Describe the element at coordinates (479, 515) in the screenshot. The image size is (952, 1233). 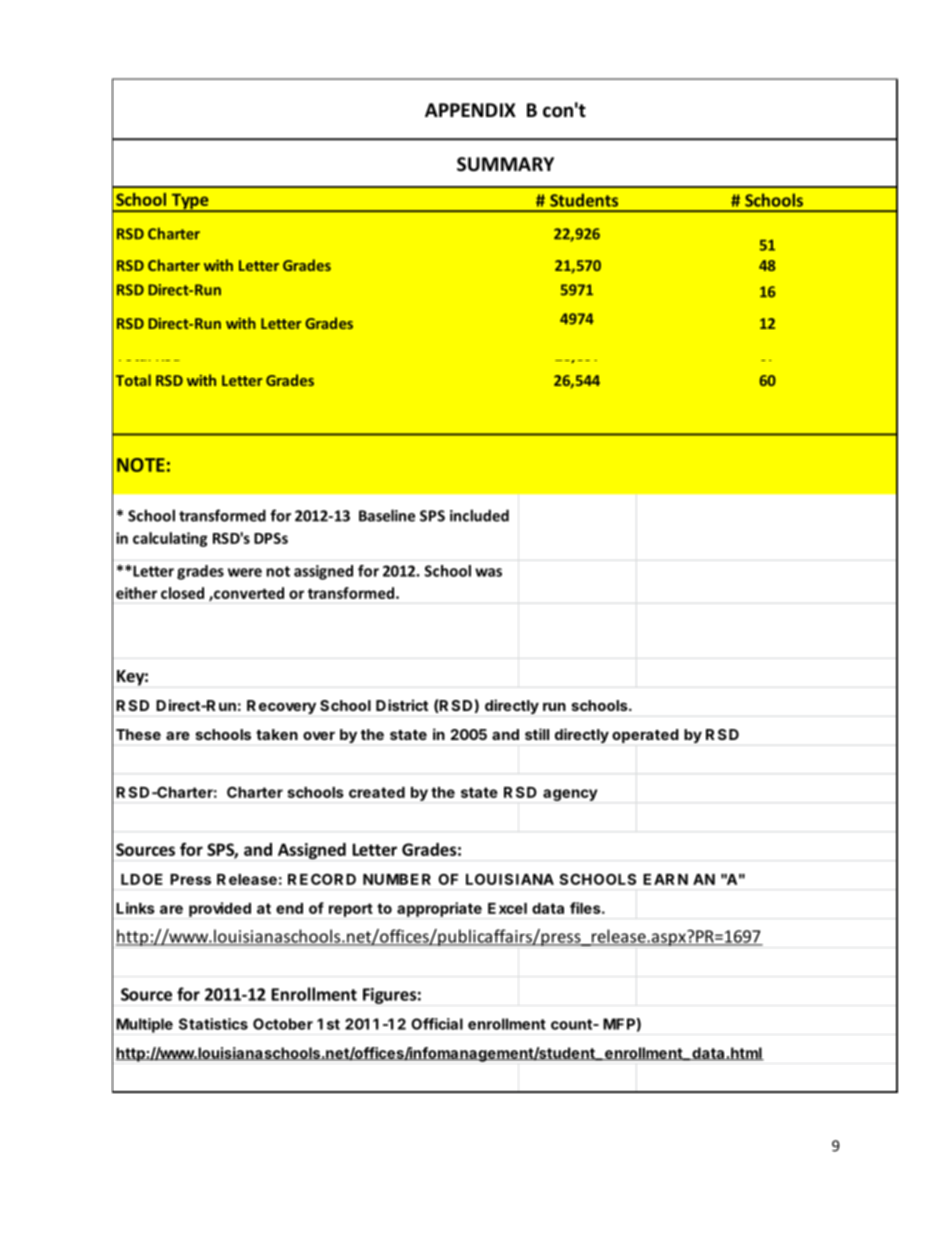
I see `included` at that location.
